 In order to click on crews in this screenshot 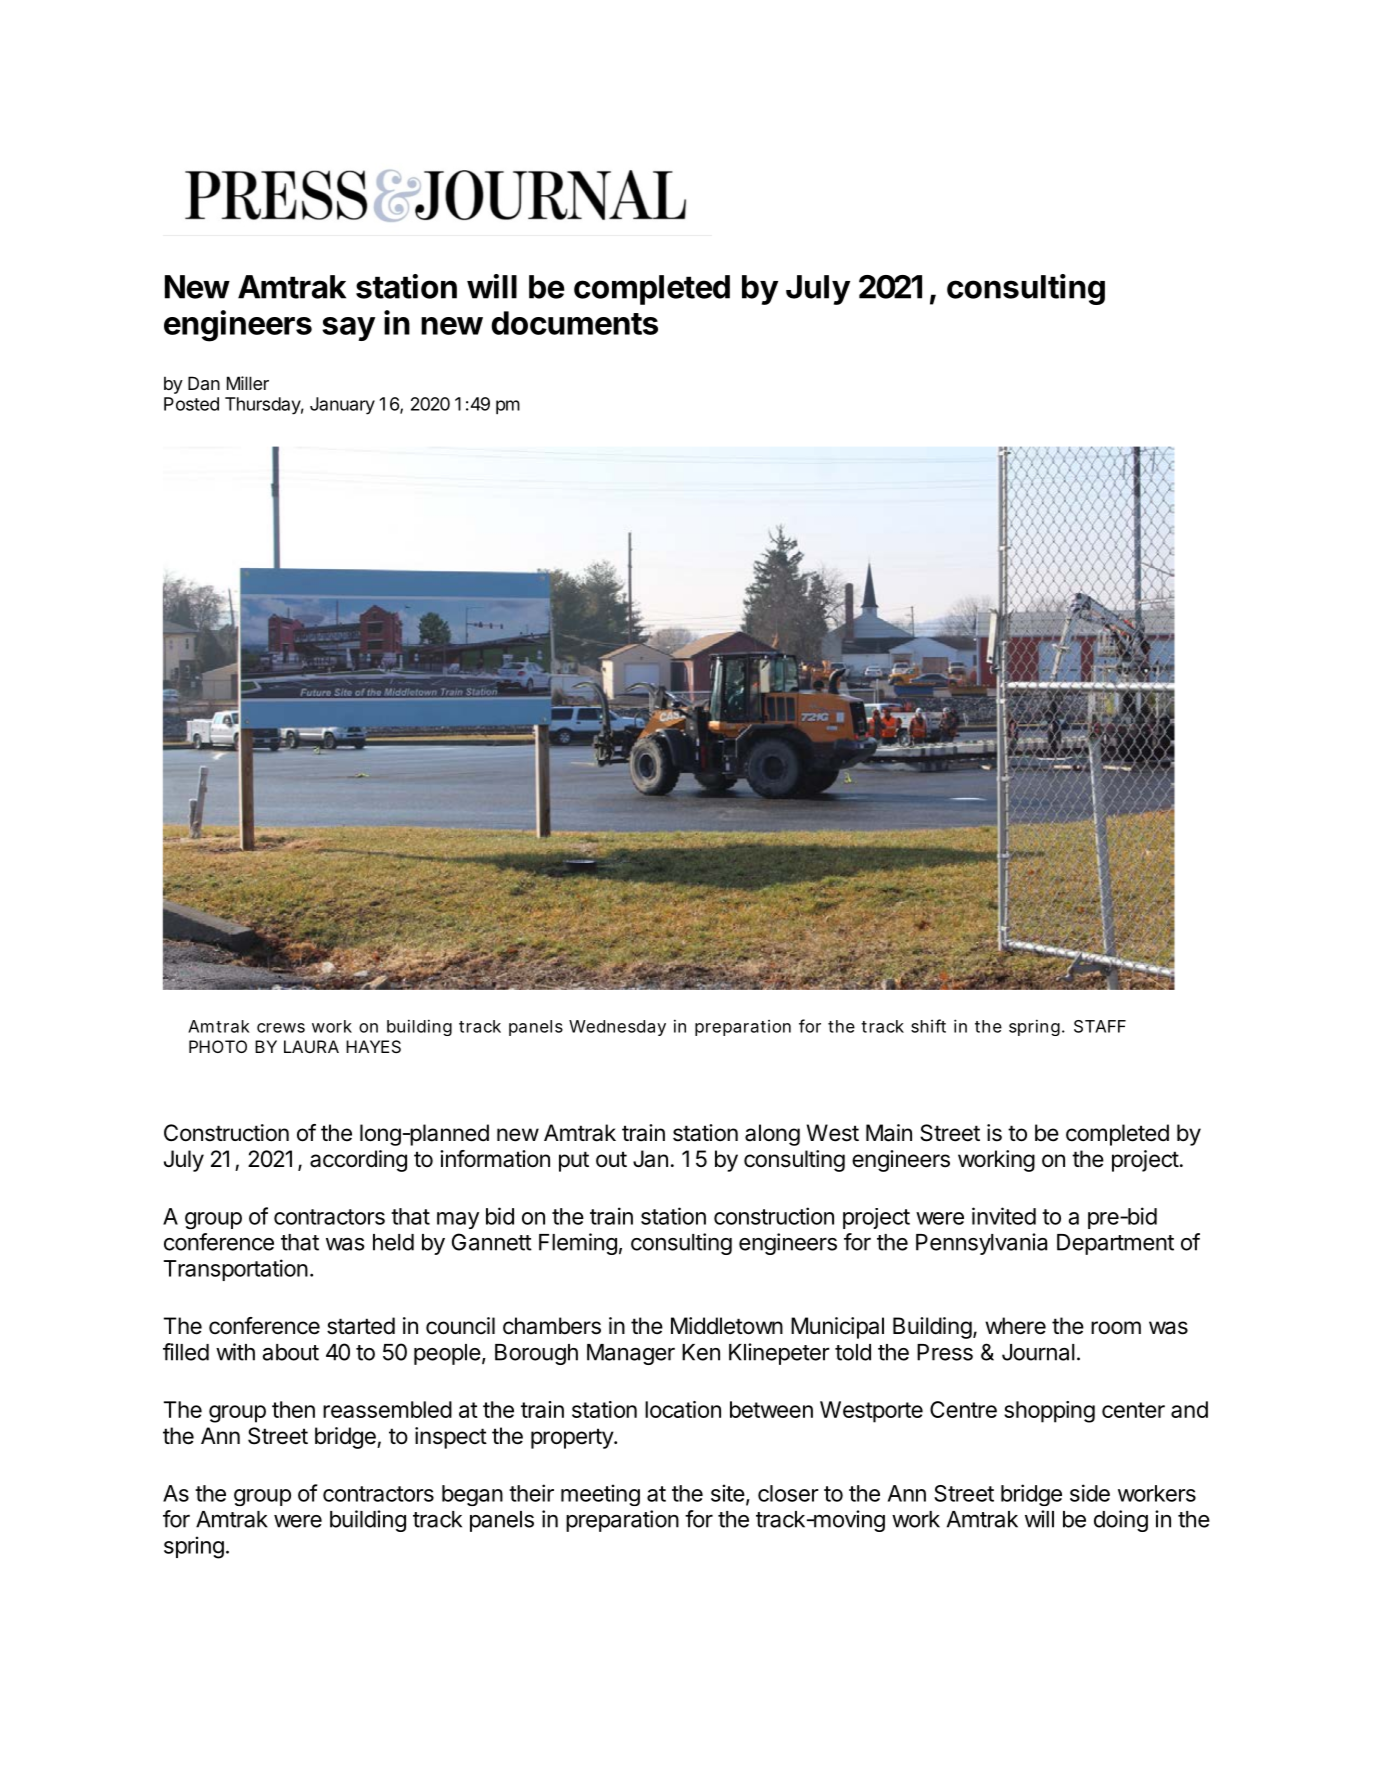, I will do `click(281, 1028)`.
